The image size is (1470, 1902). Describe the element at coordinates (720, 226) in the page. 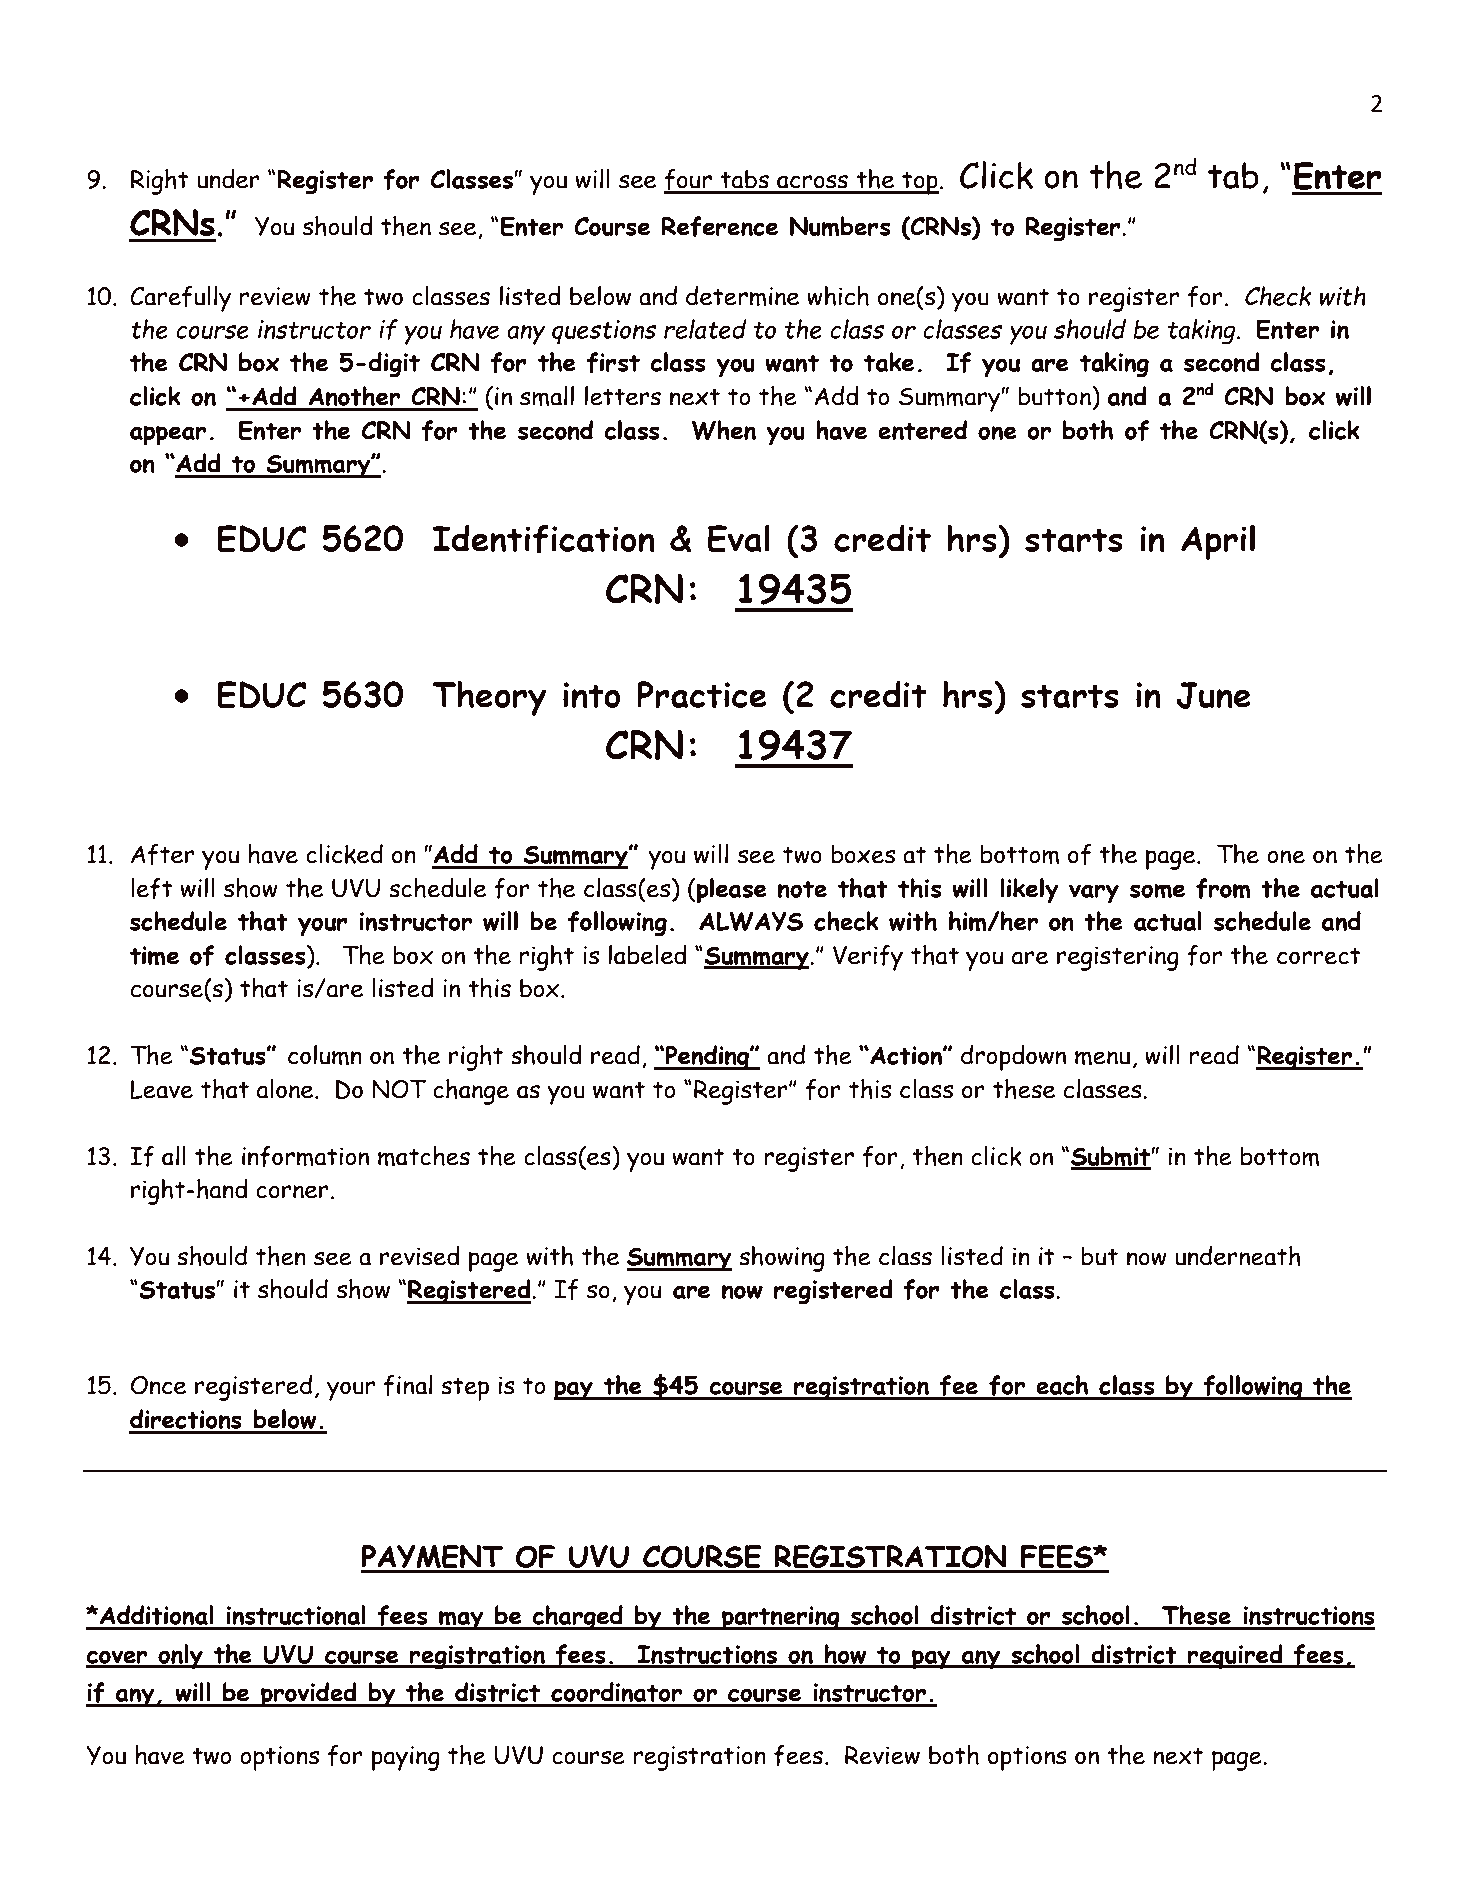

I see `Reference` at that location.
